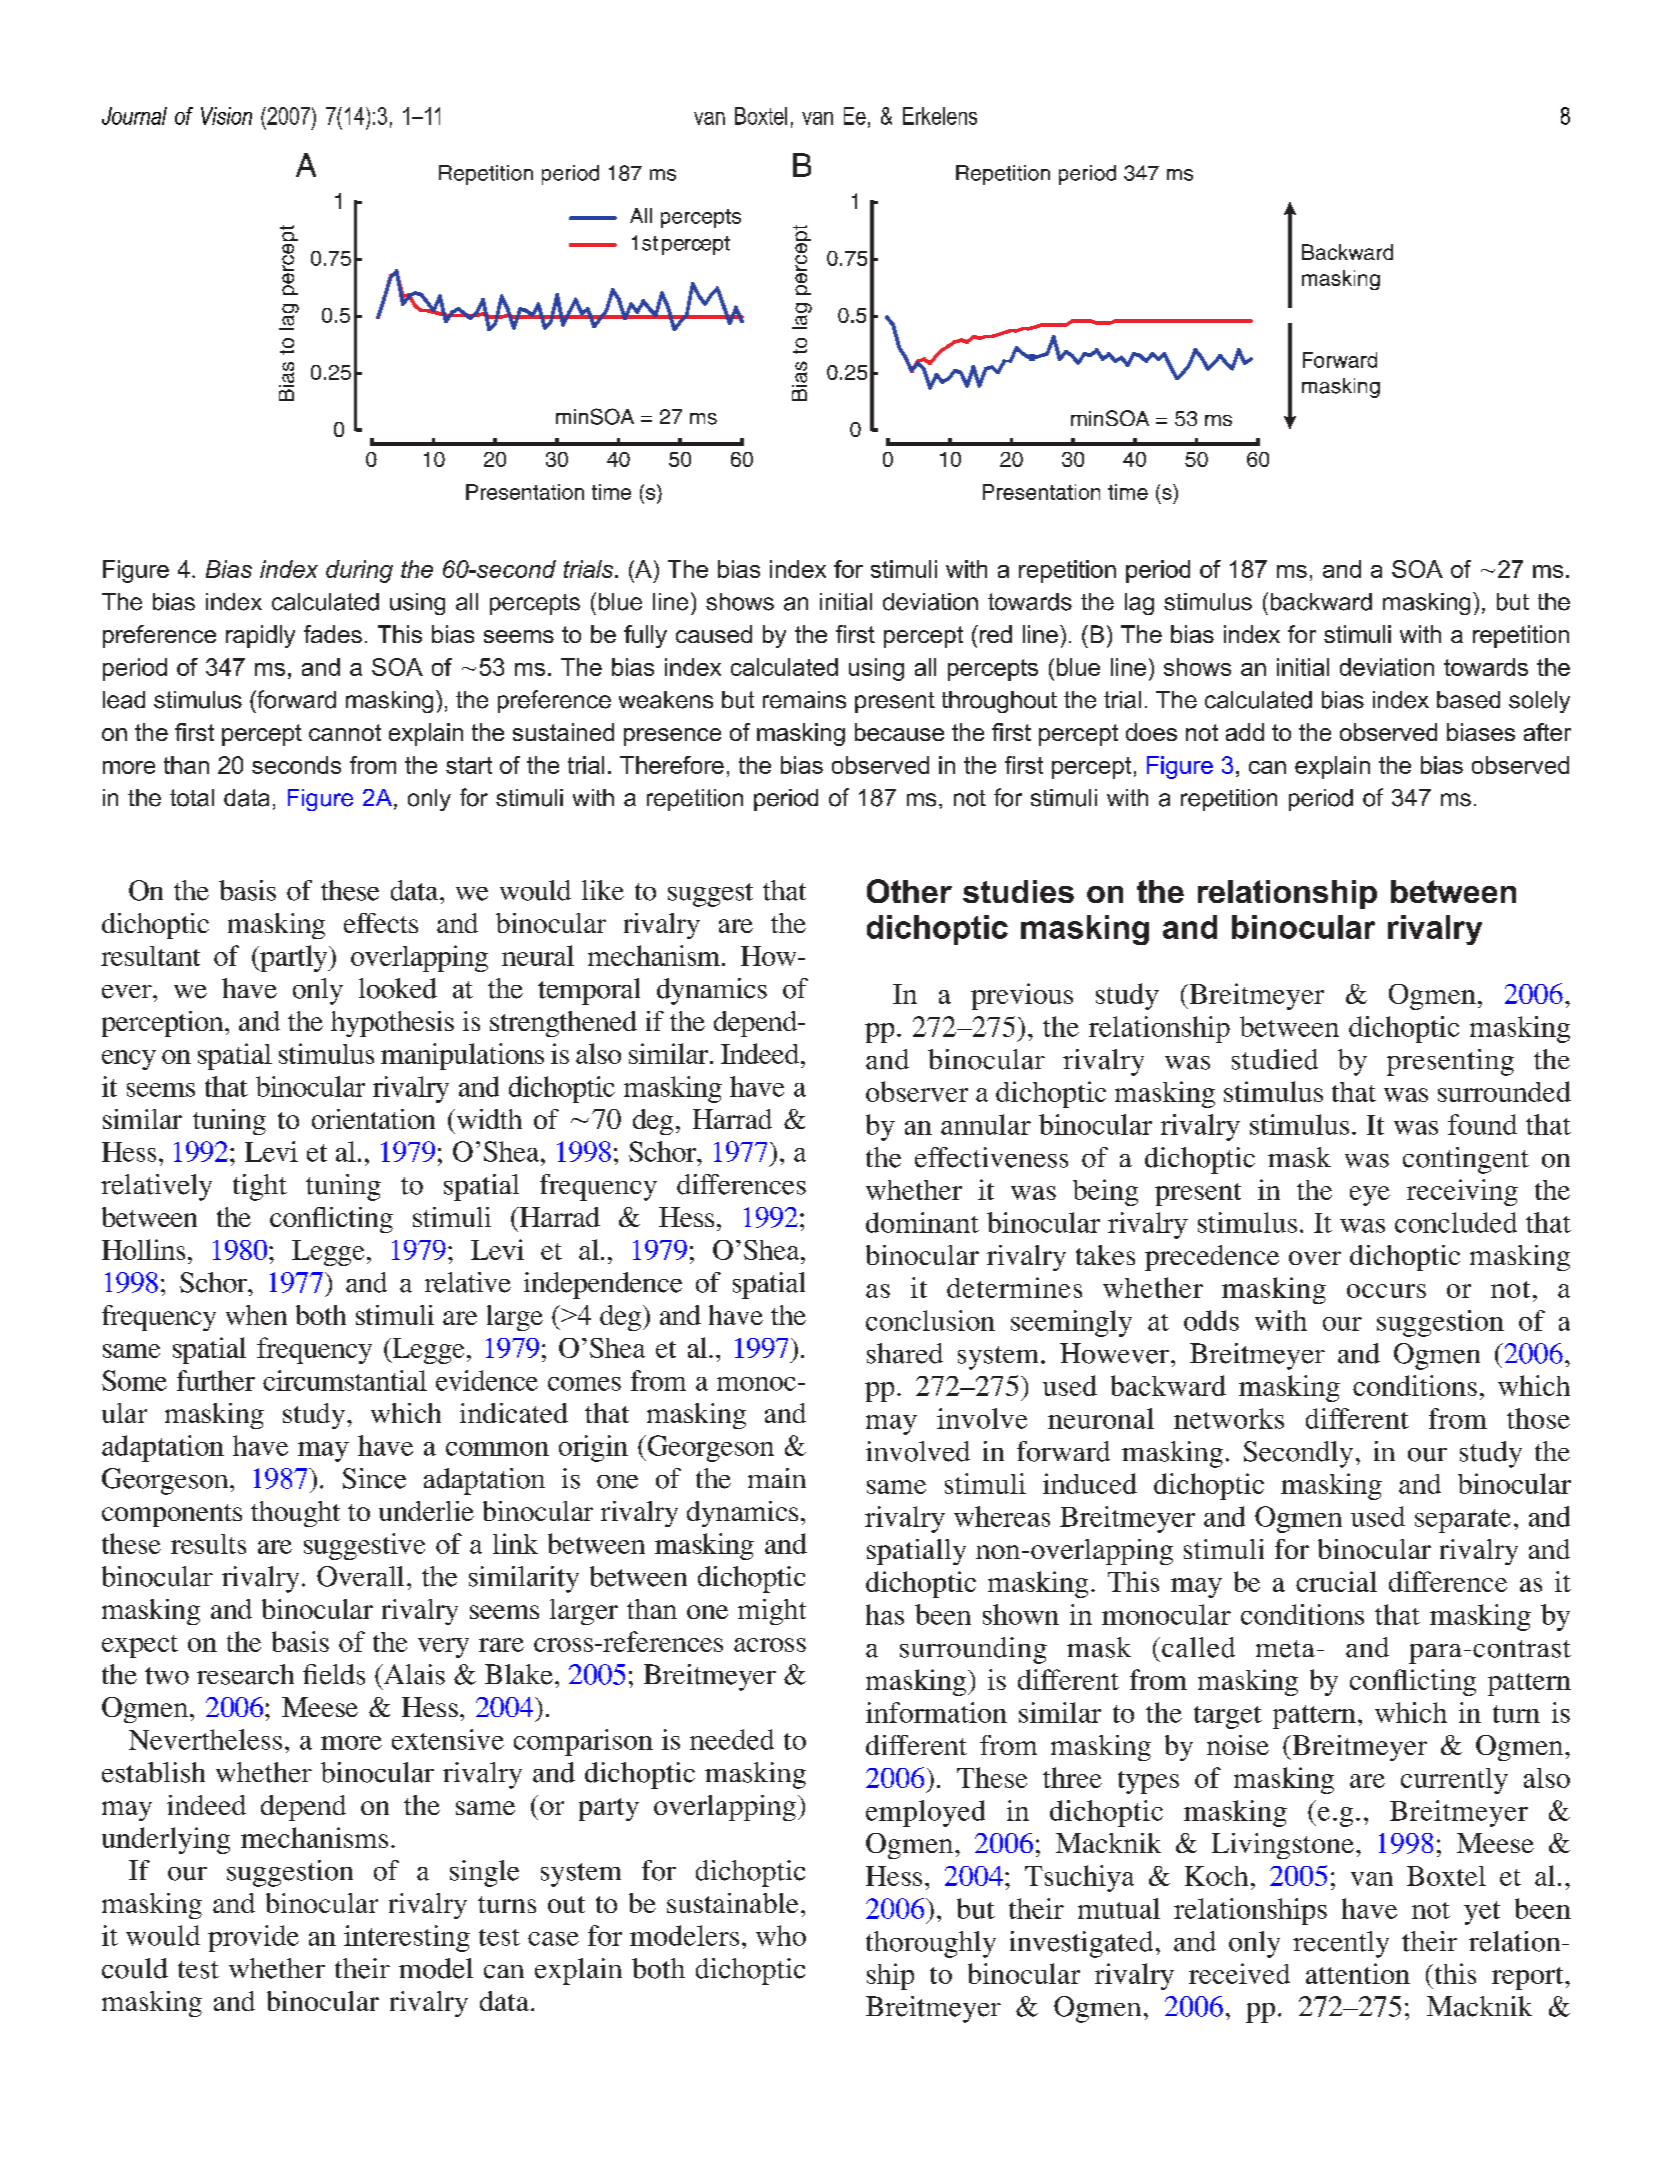  I want to click on crucial, so click(1336, 1581).
